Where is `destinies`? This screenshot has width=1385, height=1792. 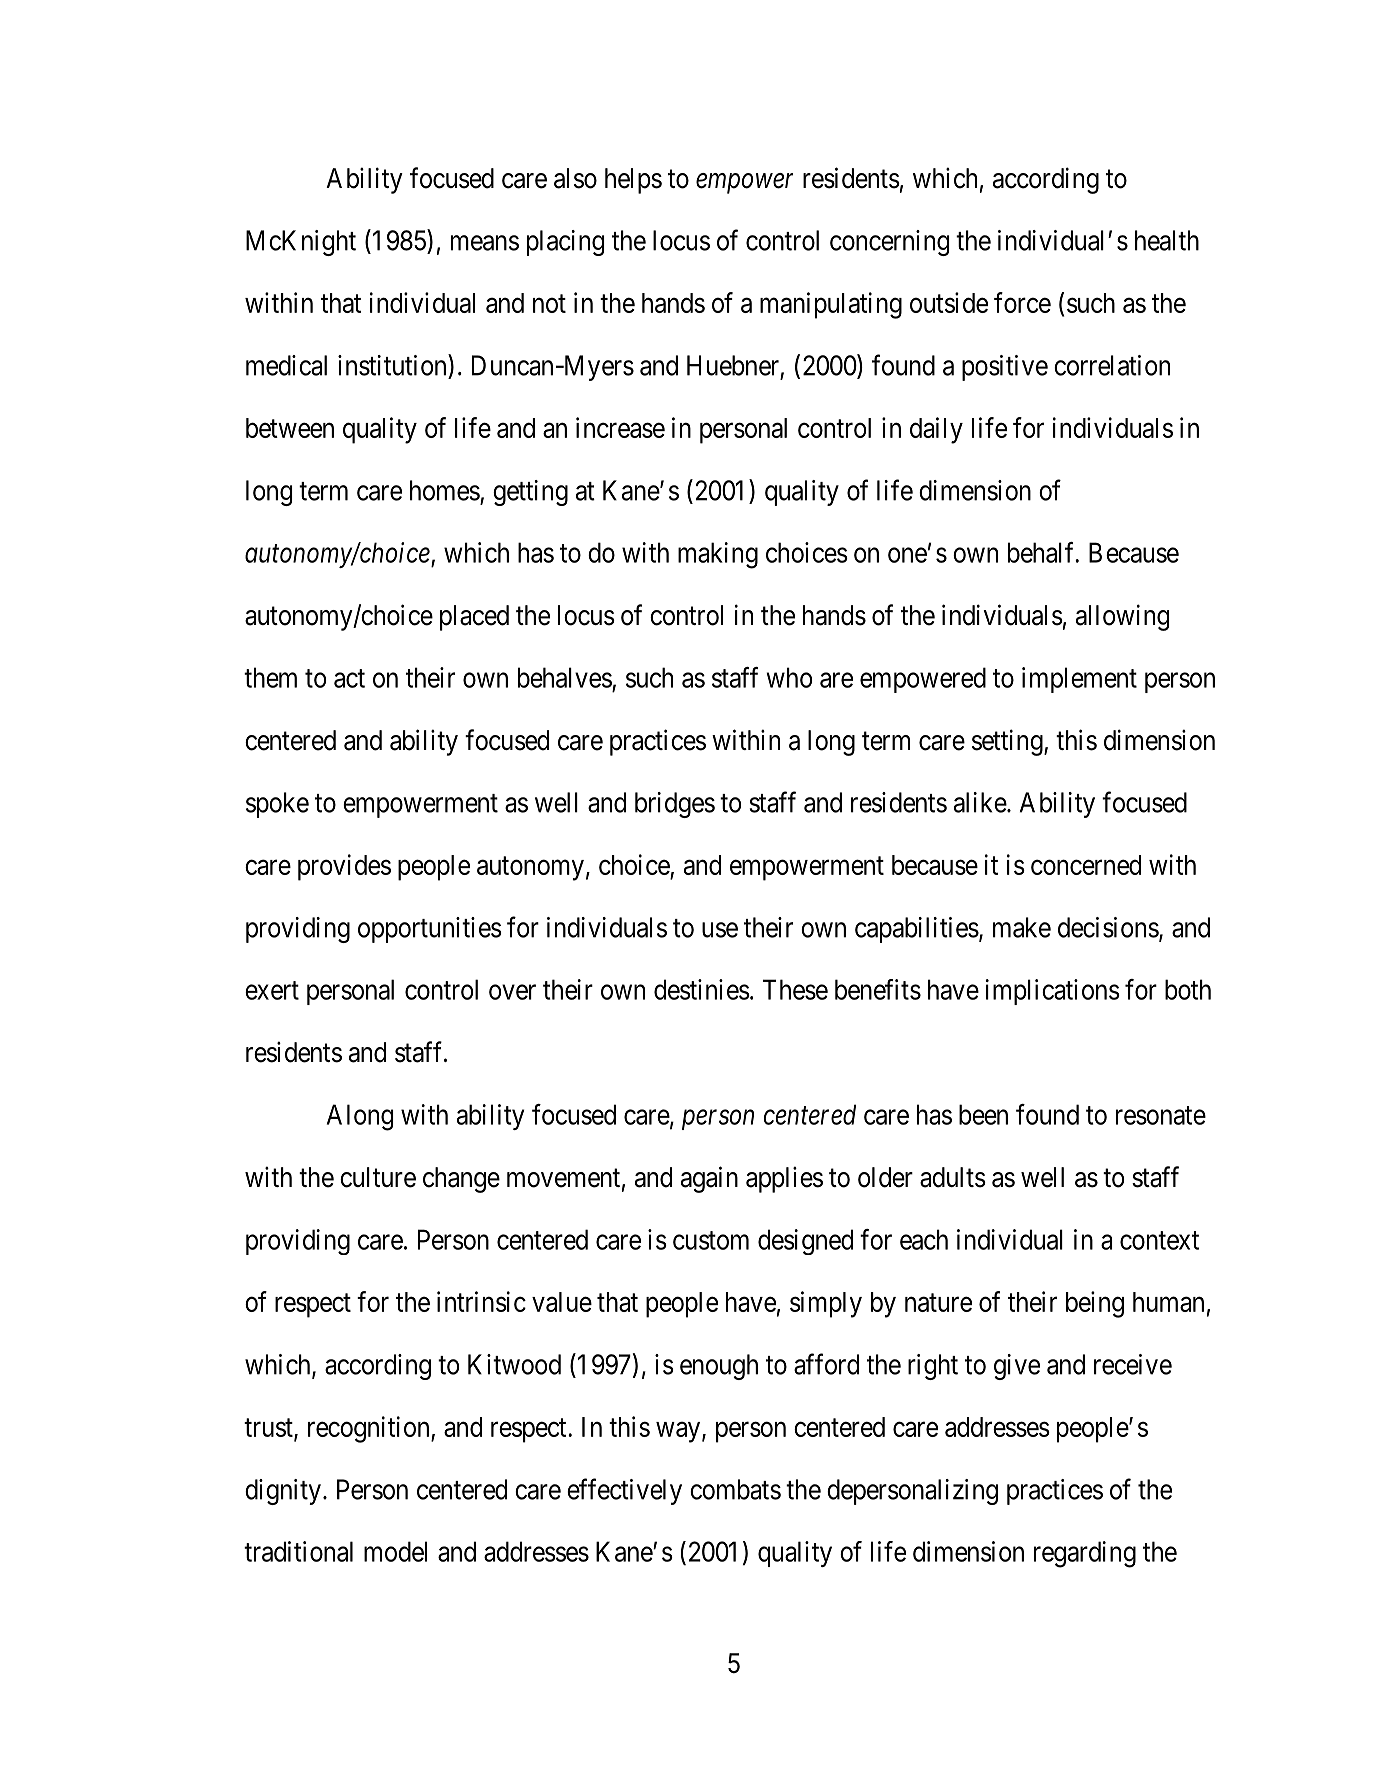 destinies is located at coordinates (702, 989).
